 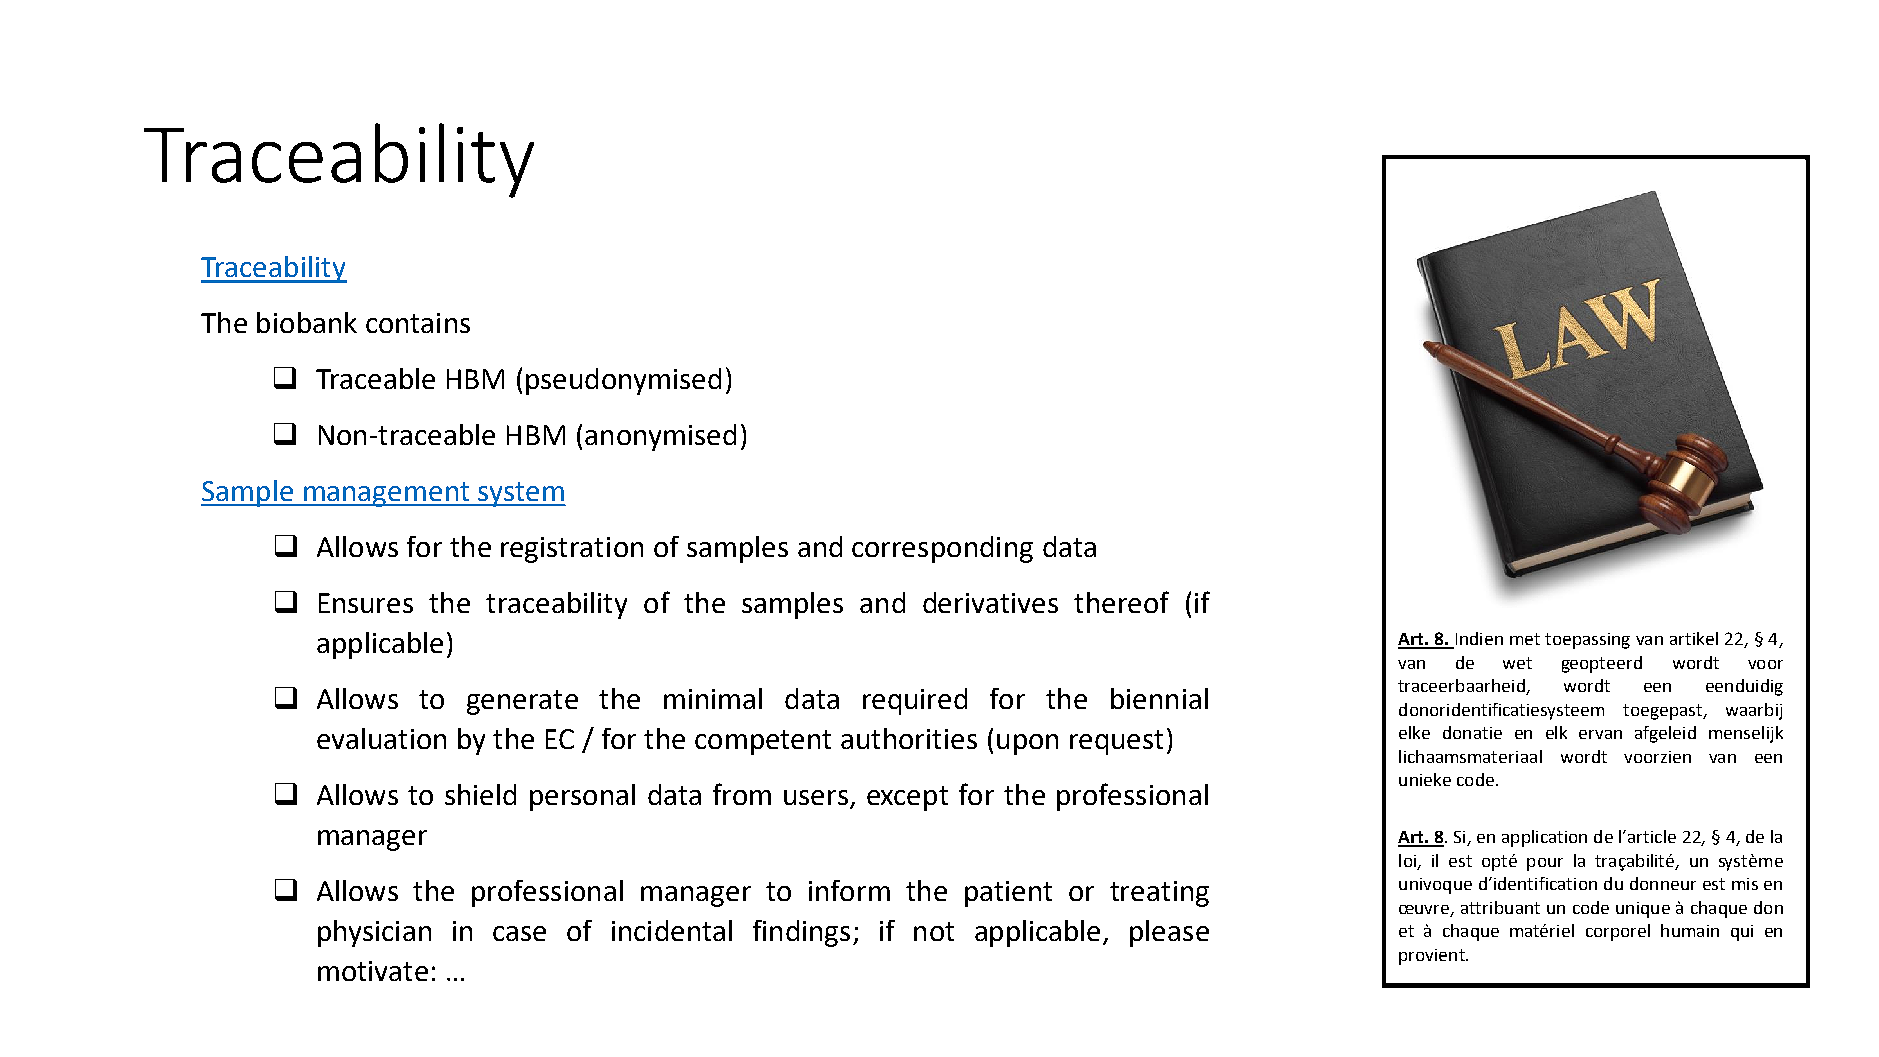 What do you see at coordinates (572, 550) in the document?
I see `registration` at bounding box center [572, 550].
